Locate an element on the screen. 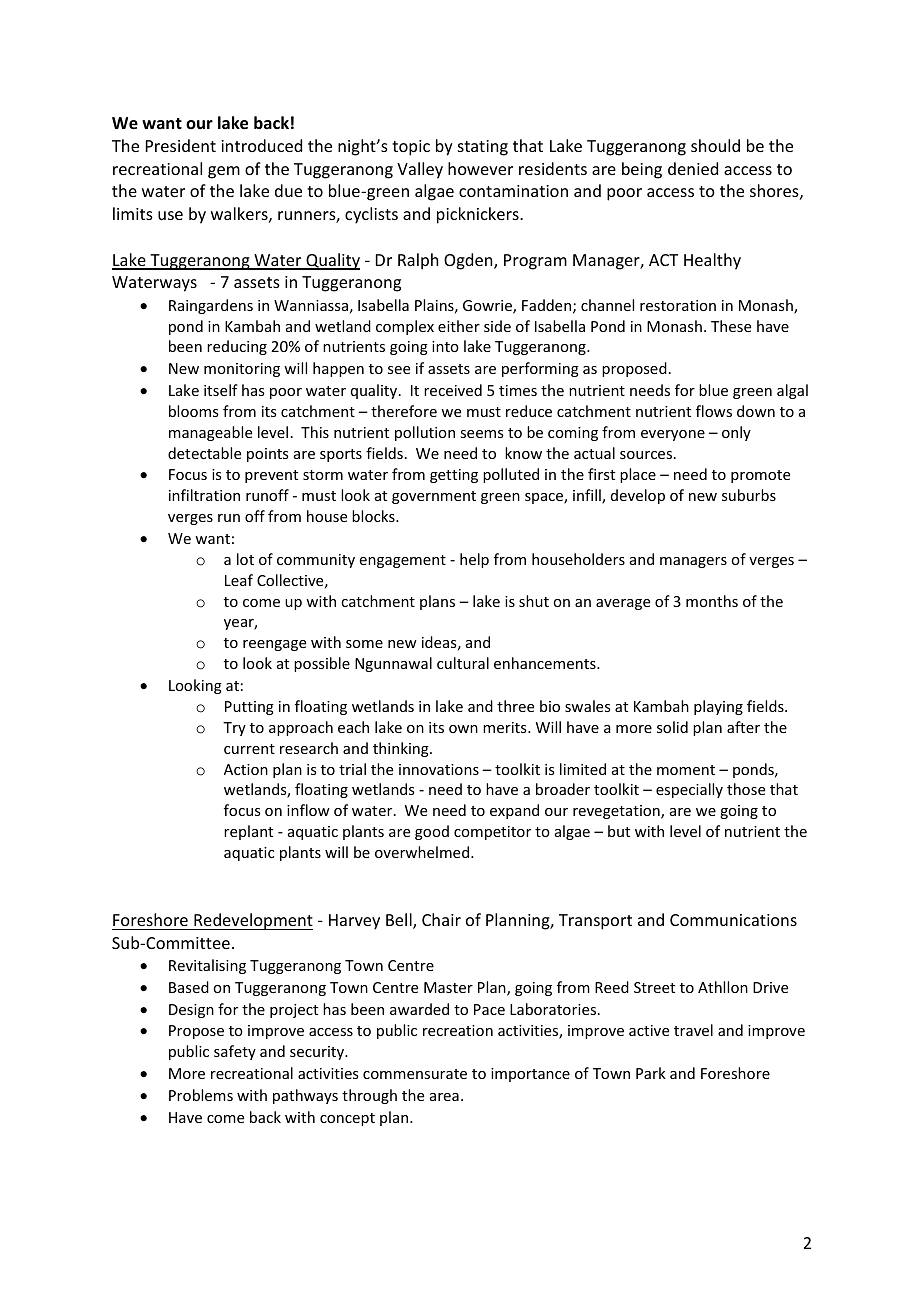 The width and height of the screenshot is (924, 1309). Park is located at coordinates (651, 1073).
